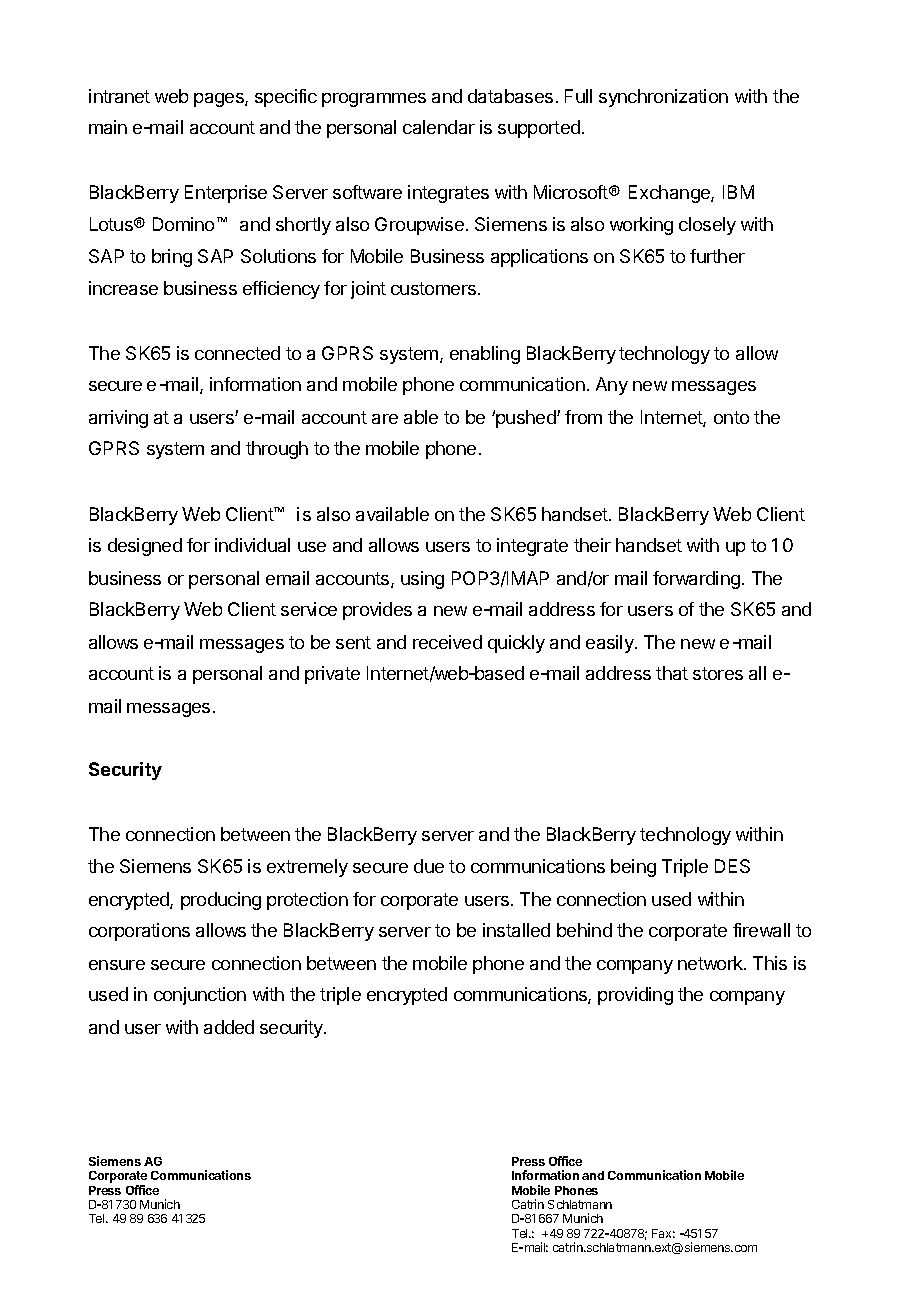 This screenshot has height=1307, width=924. Describe the element at coordinates (731, 417) in the screenshot. I see `onto` at that location.
